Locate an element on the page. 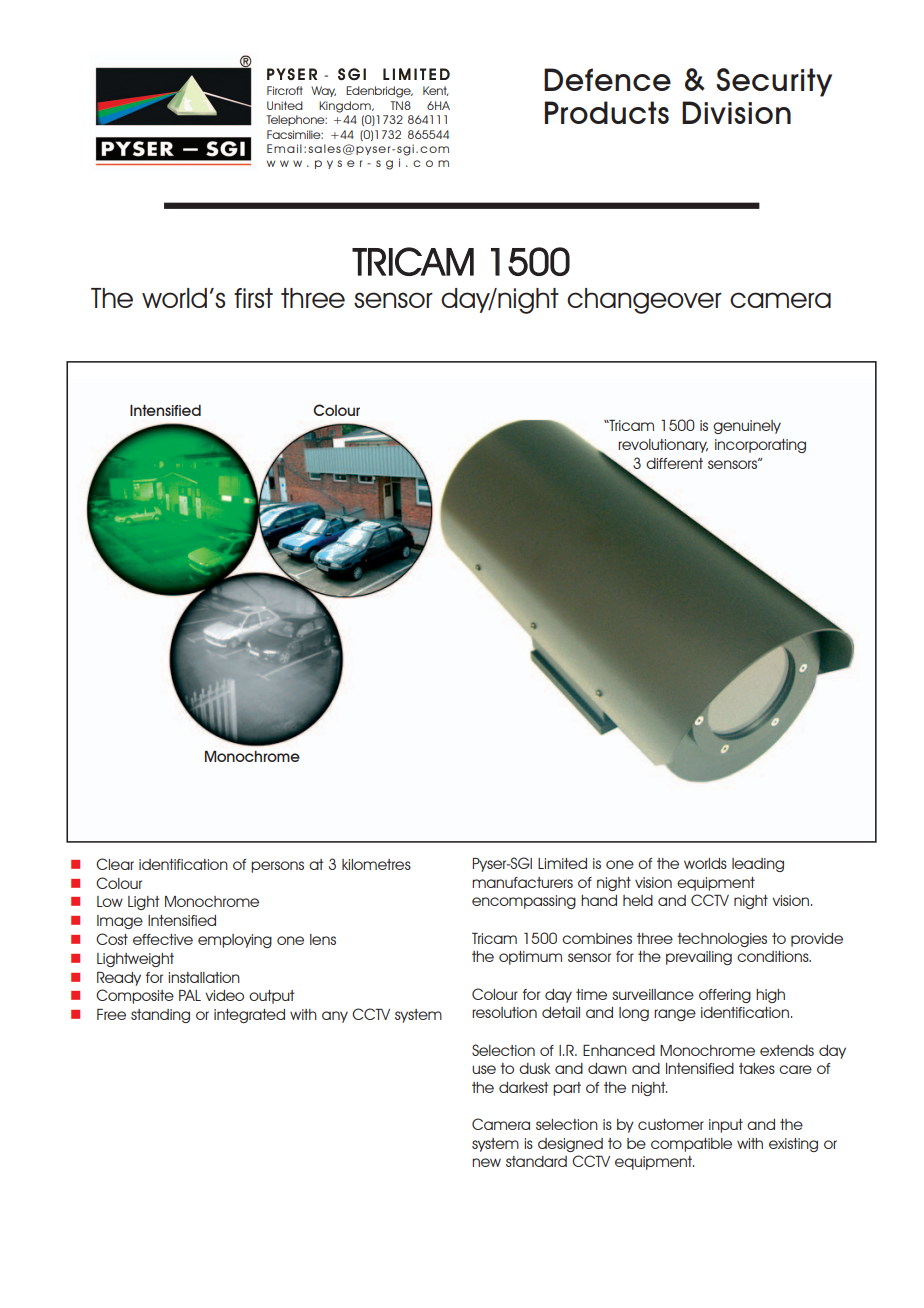 The width and height of the page is (924, 1308). leading is located at coordinates (758, 865).
